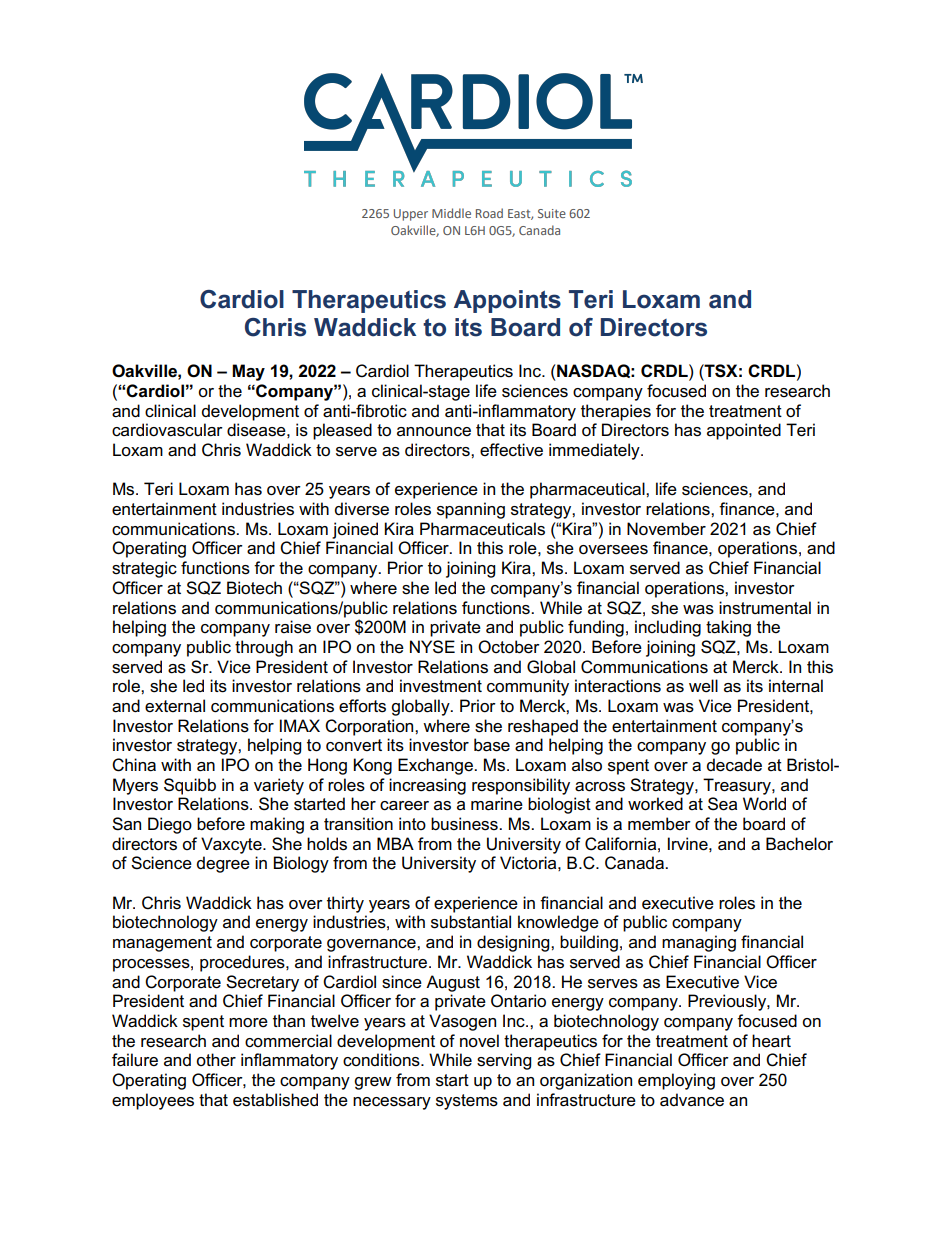 The image size is (952, 1233). What do you see at coordinates (432, 647) in the image?
I see `NYSE` at bounding box center [432, 647].
